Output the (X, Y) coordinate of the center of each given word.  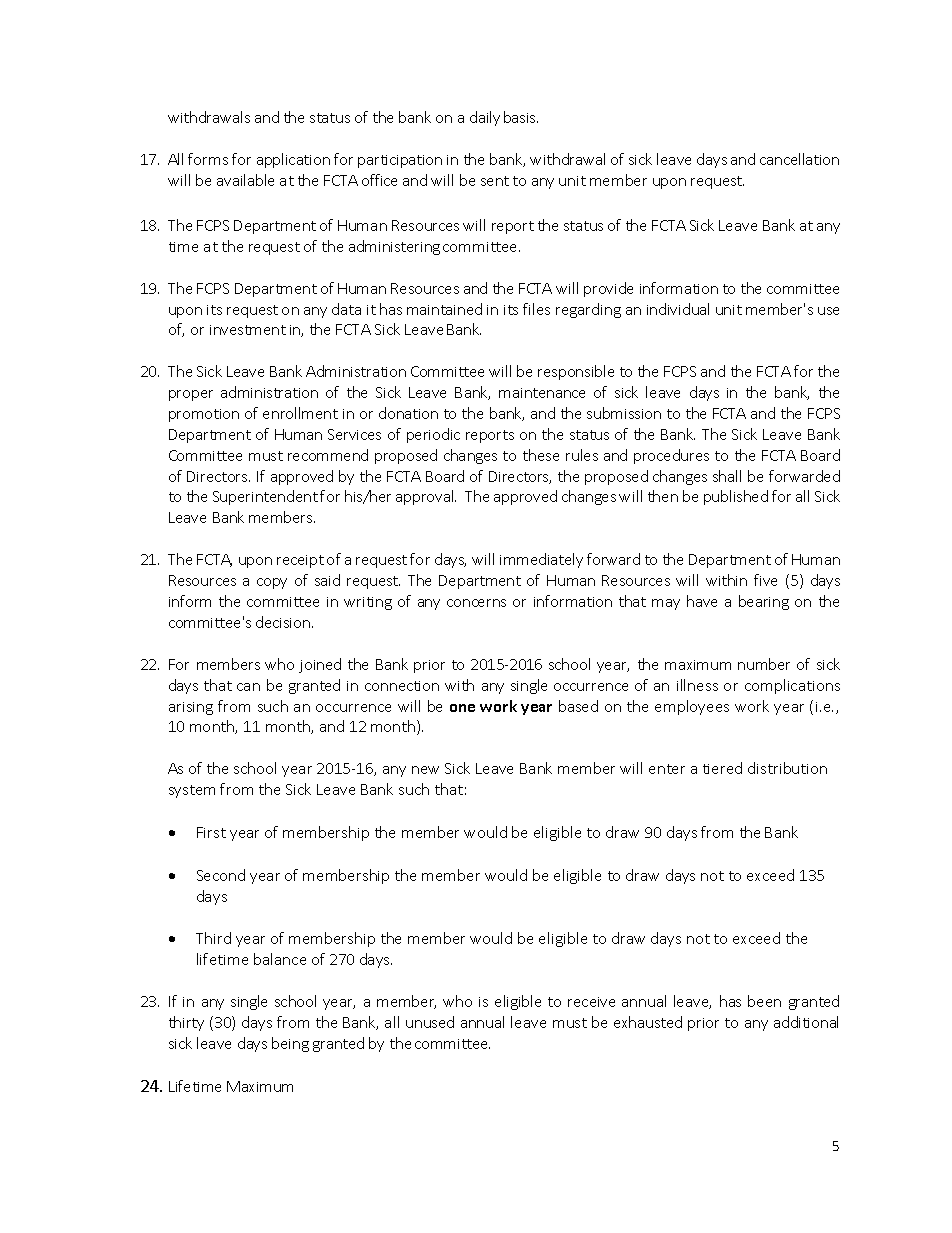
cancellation (799, 159)
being (290, 1044)
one (462, 708)
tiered (722, 768)
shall (727, 476)
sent (495, 181)
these (541, 455)
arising (191, 708)
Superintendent (265, 497)
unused (430, 1022)
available (245, 180)
